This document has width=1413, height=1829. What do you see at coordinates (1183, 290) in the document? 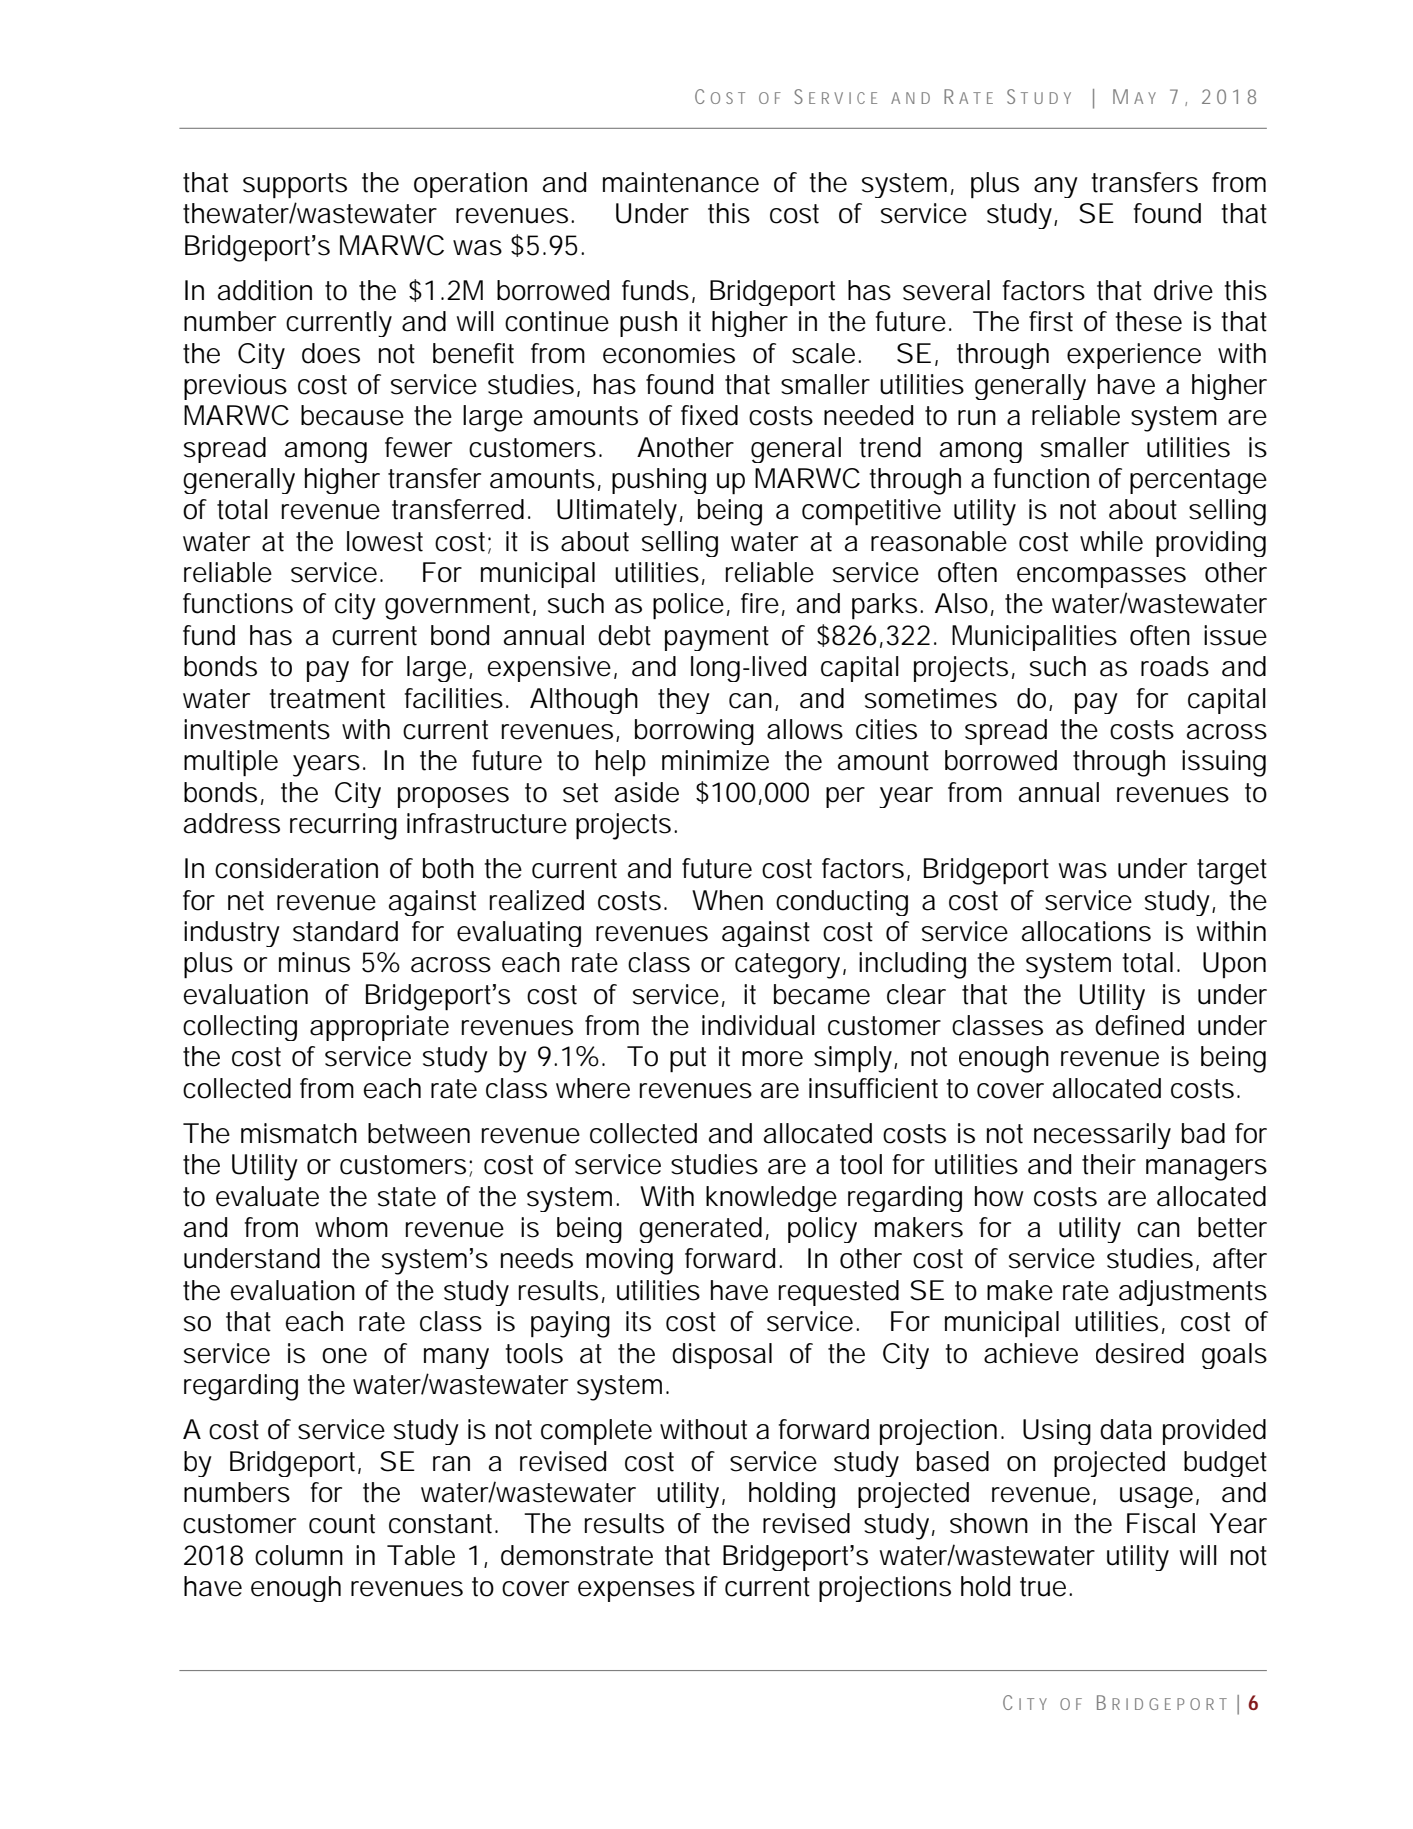
I see `drive` at bounding box center [1183, 290].
